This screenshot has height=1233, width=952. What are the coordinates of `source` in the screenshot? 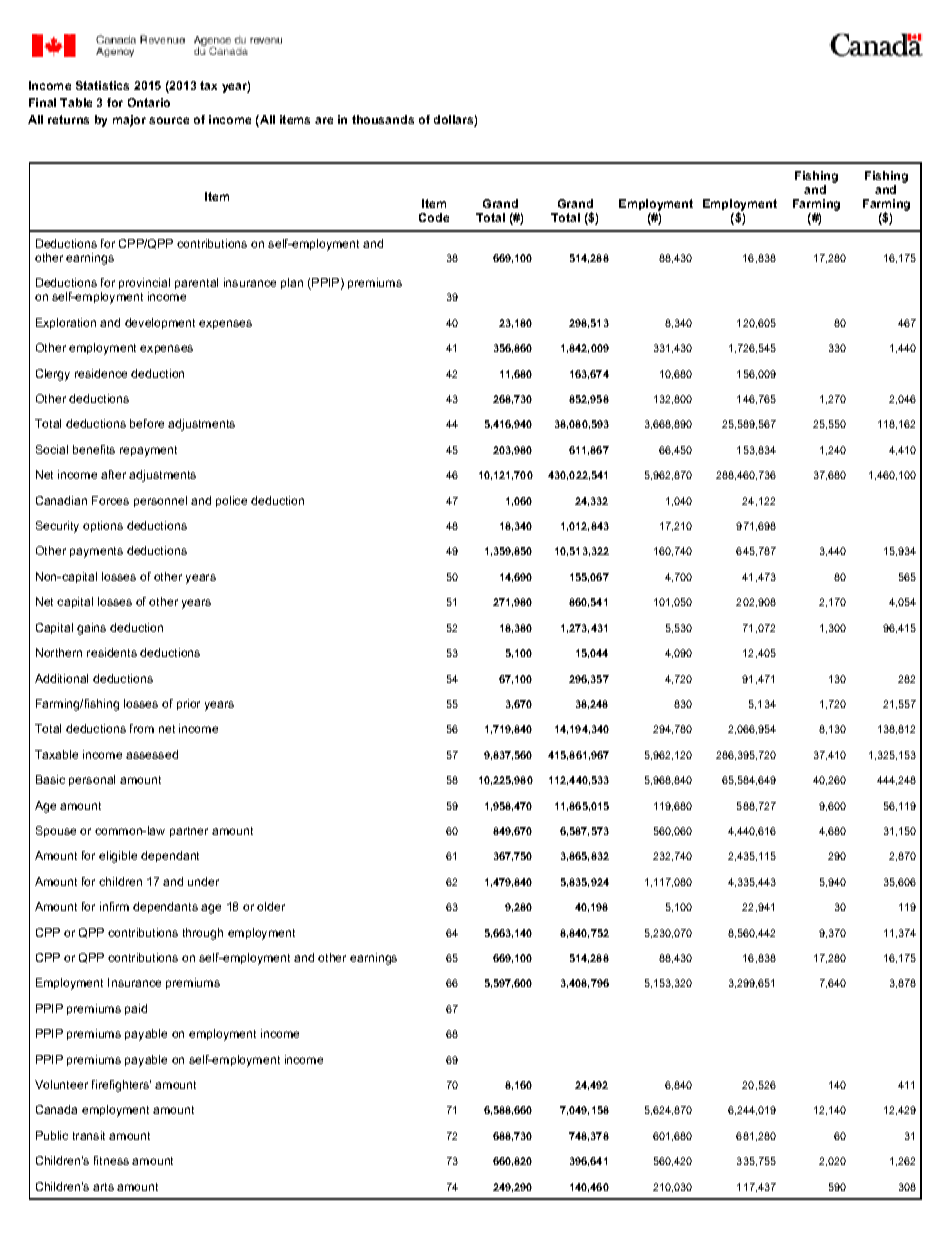 It's located at (169, 120).
